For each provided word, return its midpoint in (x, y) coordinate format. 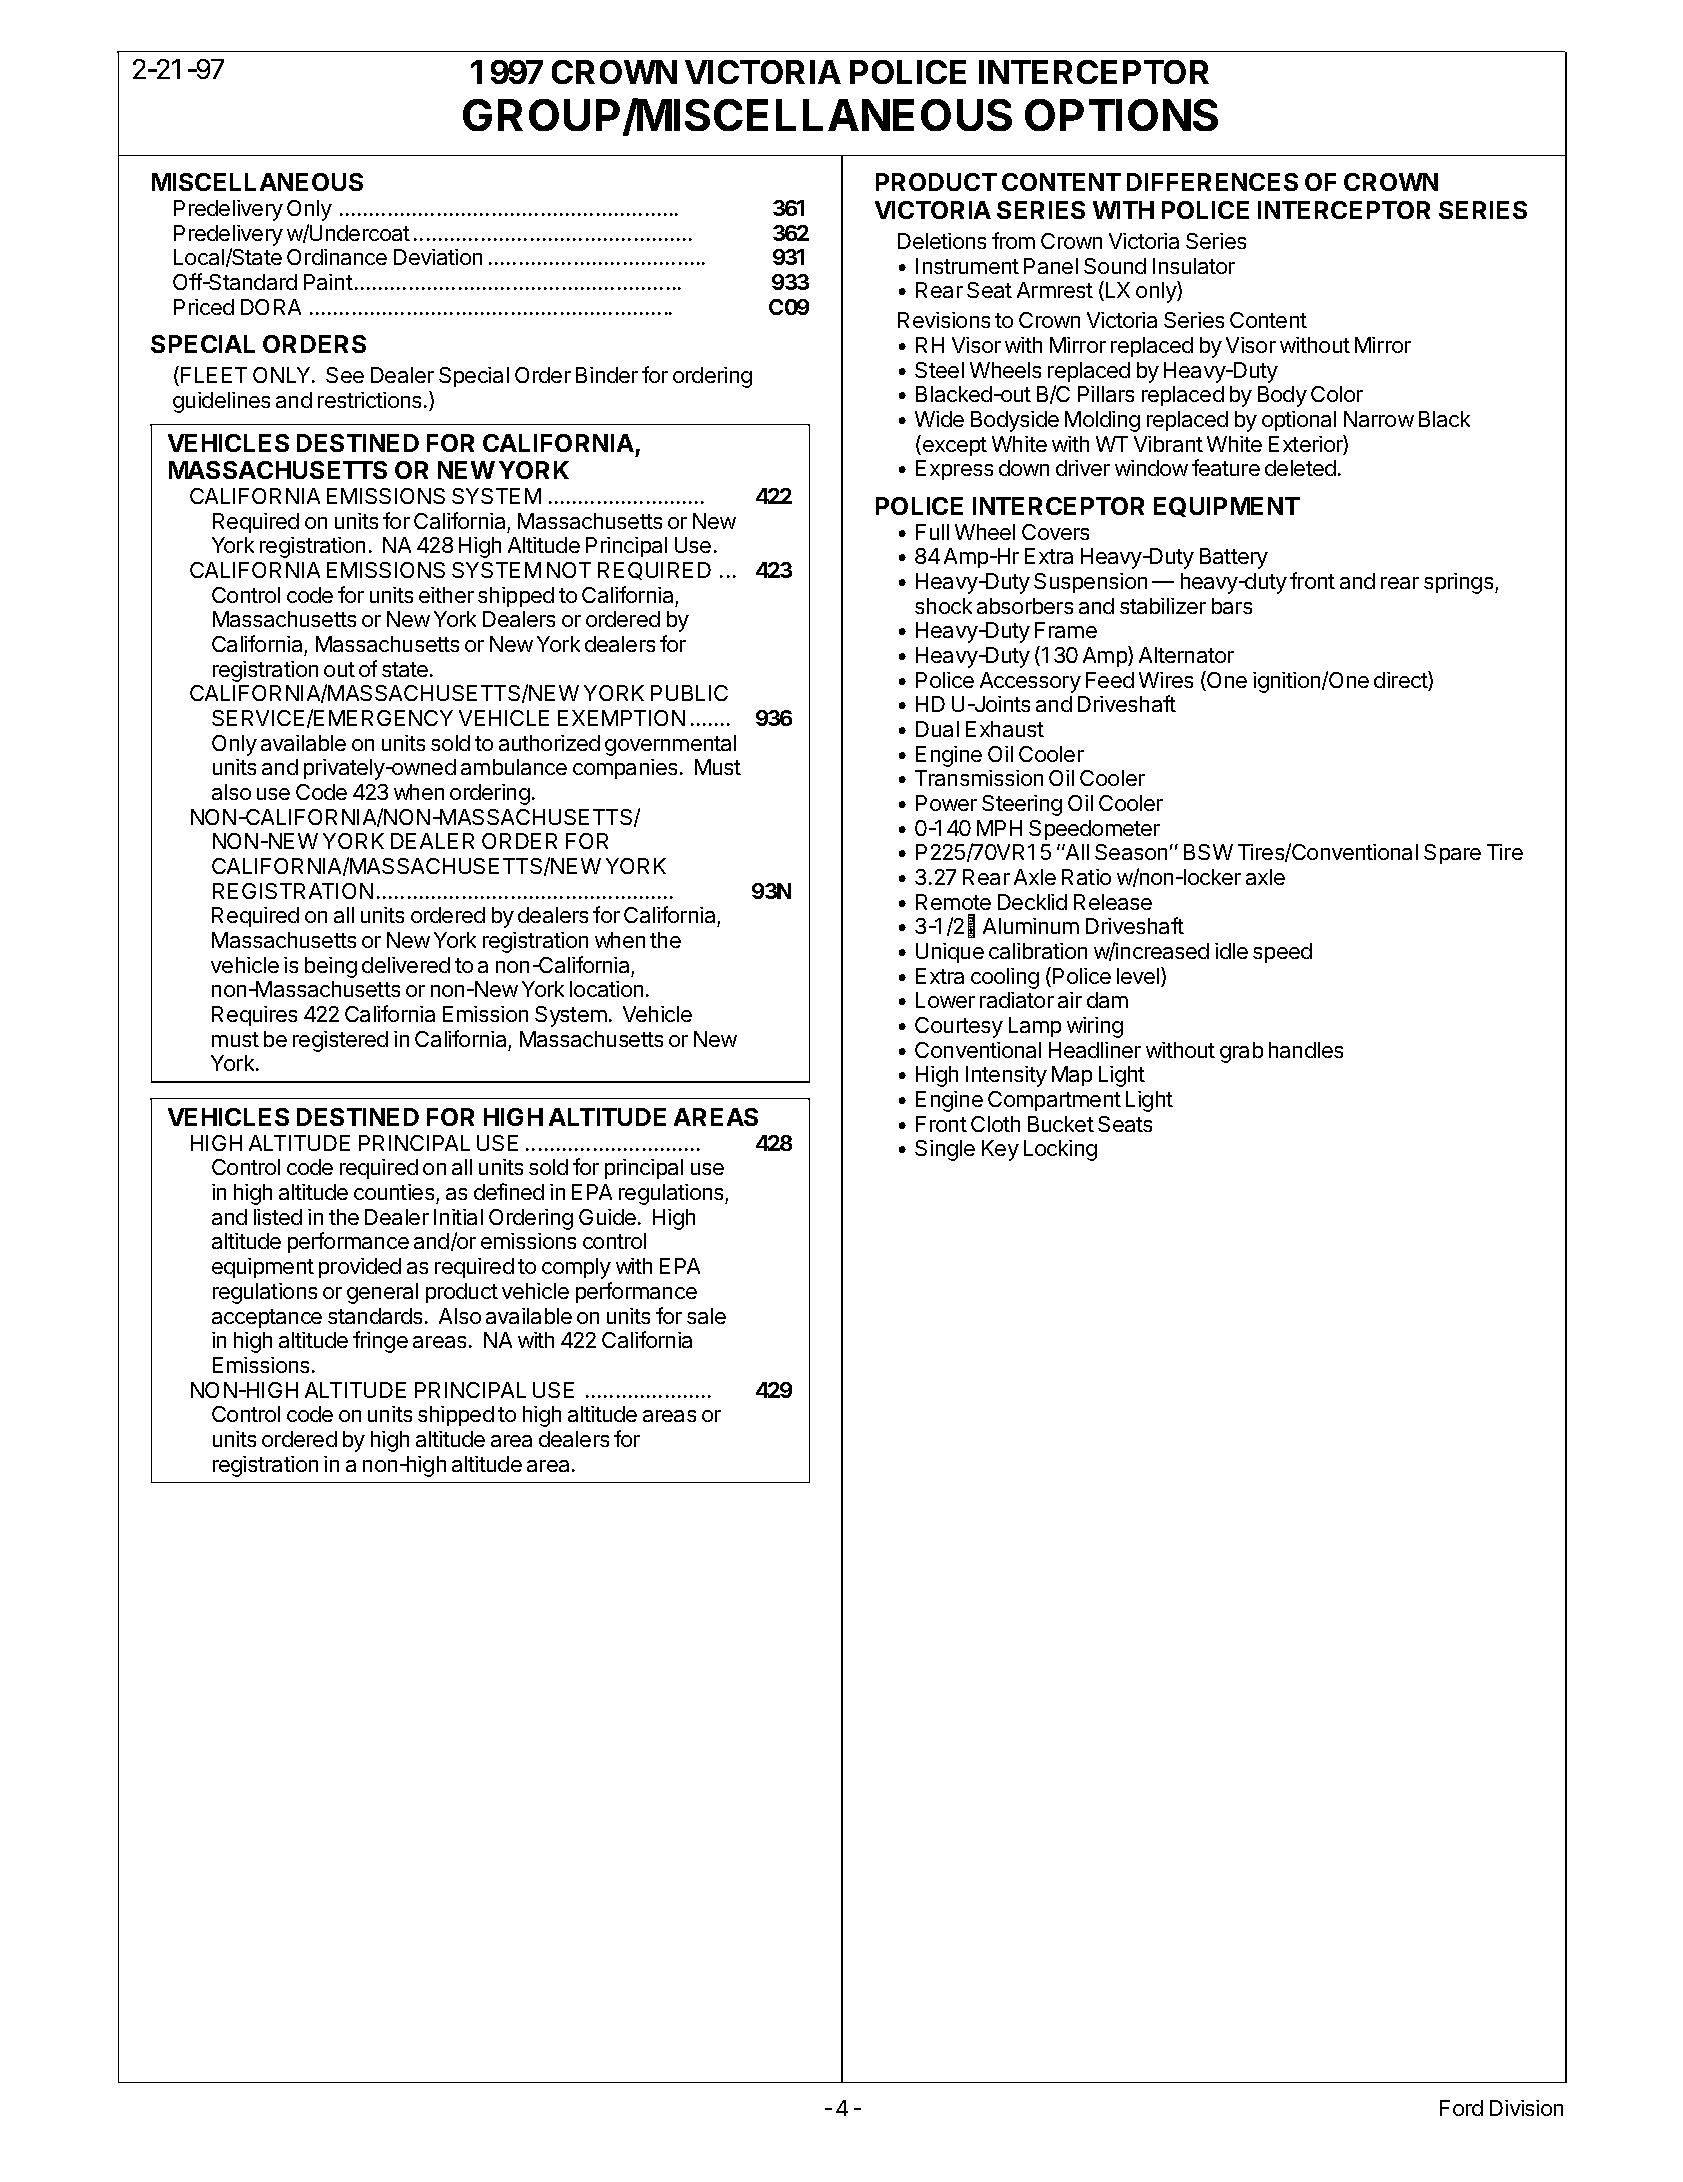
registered (340, 1041)
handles (1306, 1050)
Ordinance (337, 257)
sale (706, 1316)
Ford (1461, 2108)
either (446, 595)
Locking (1060, 1150)
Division (1526, 2108)
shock (943, 606)
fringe (380, 1342)
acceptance (267, 1318)
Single (945, 1150)
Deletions (942, 241)
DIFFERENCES (1212, 182)
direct (1401, 681)
